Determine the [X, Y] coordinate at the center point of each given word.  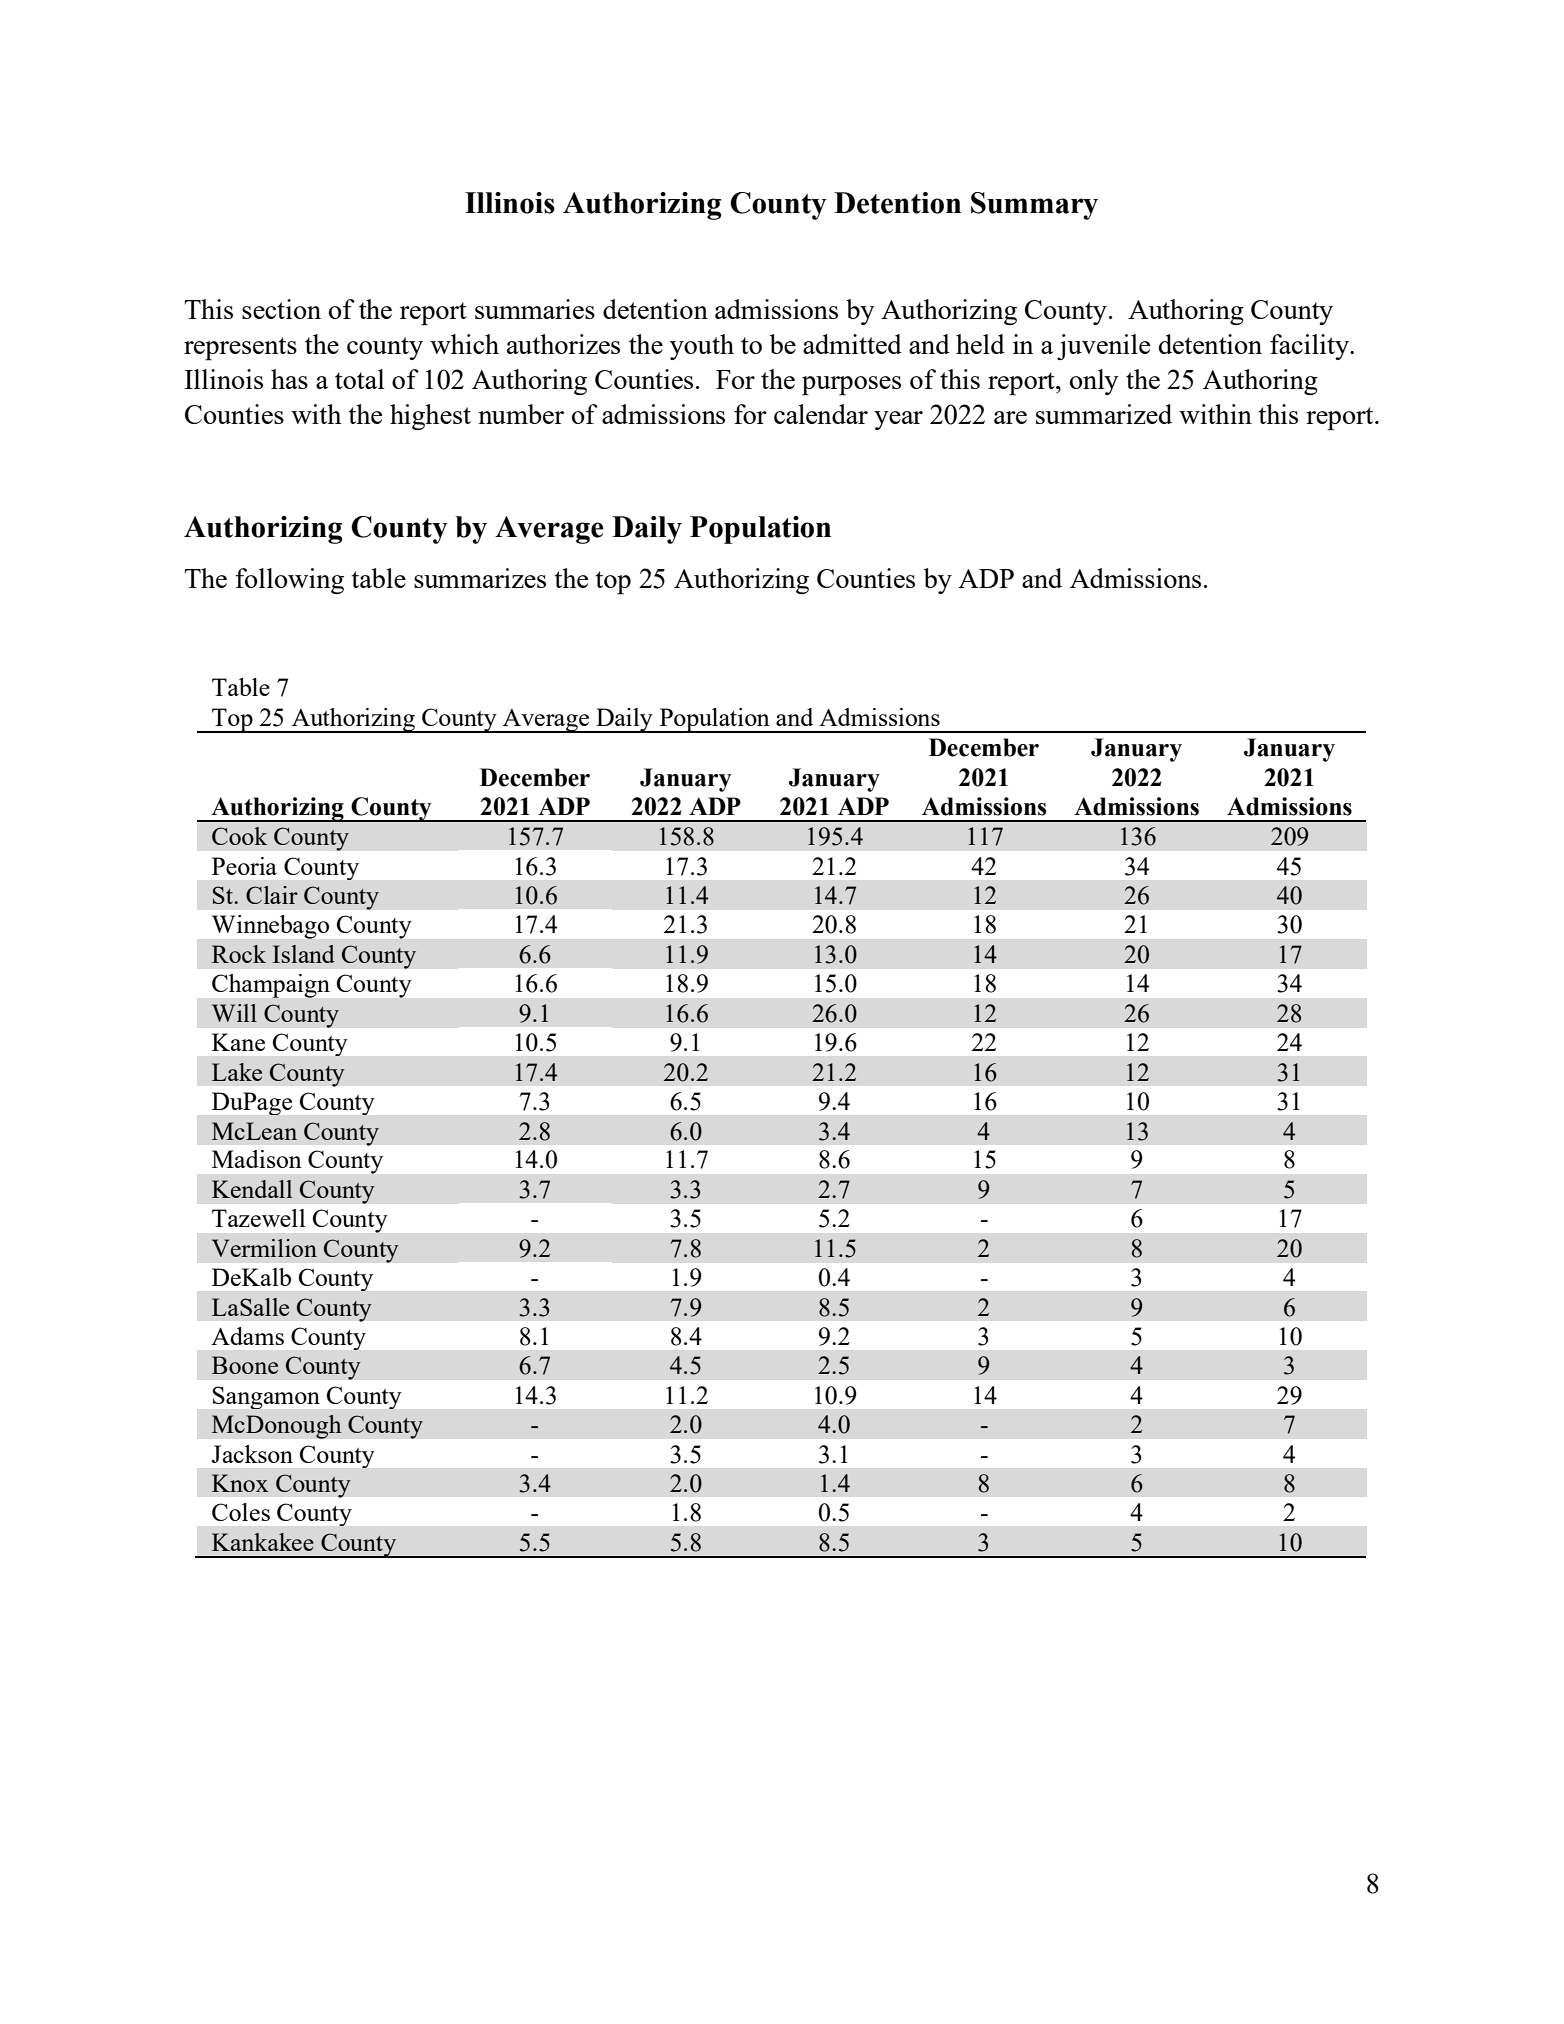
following [289, 581]
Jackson [252, 1454]
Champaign [271, 986]
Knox [240, 1483]
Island [304, 954]
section [281, 309]
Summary [1034, 206]
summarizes [480, 578]
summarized [1104, 414]
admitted [852, 344]
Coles [241, 1512]
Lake [237, 1072]
